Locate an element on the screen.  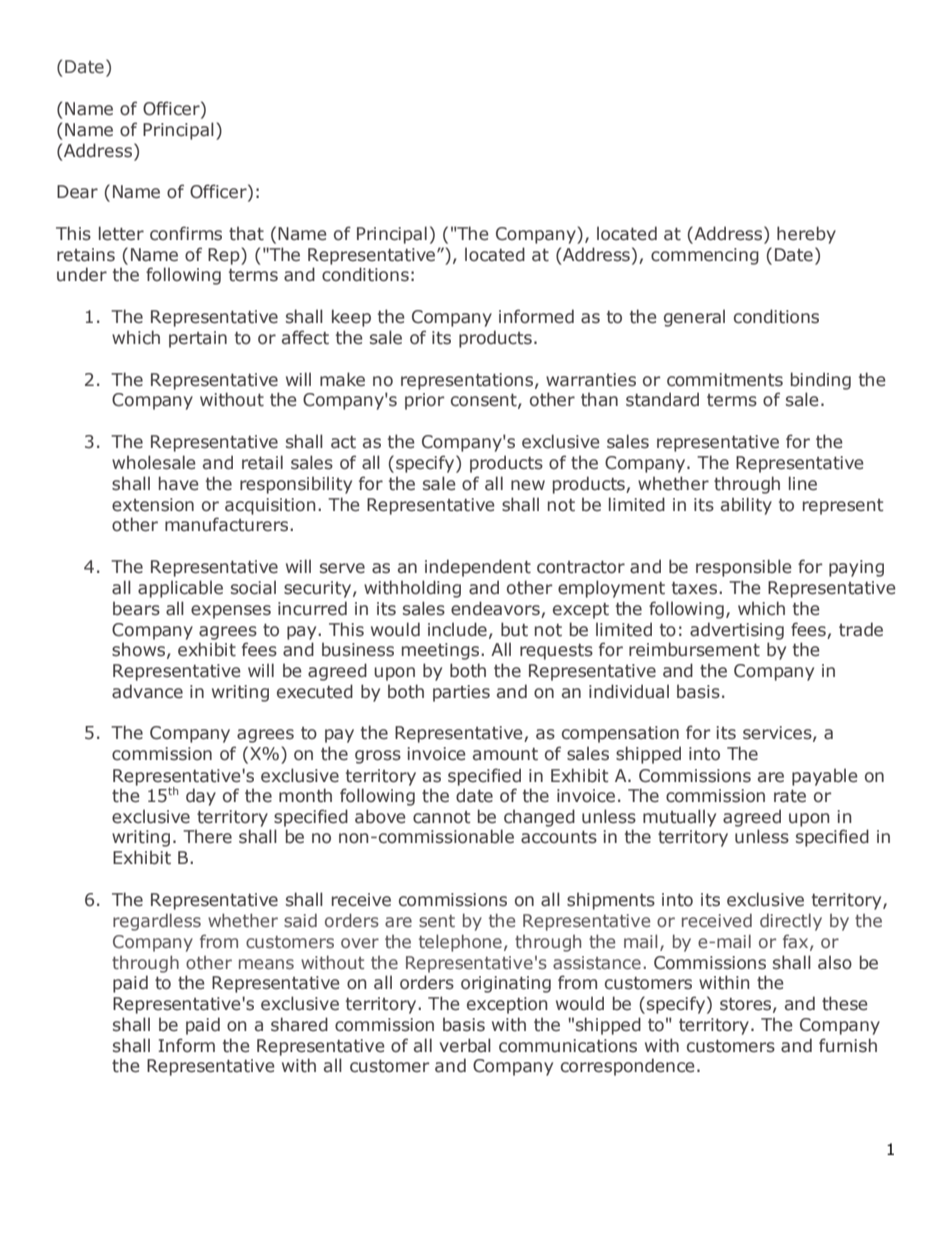
rate is located at coordinates (790, 796).
